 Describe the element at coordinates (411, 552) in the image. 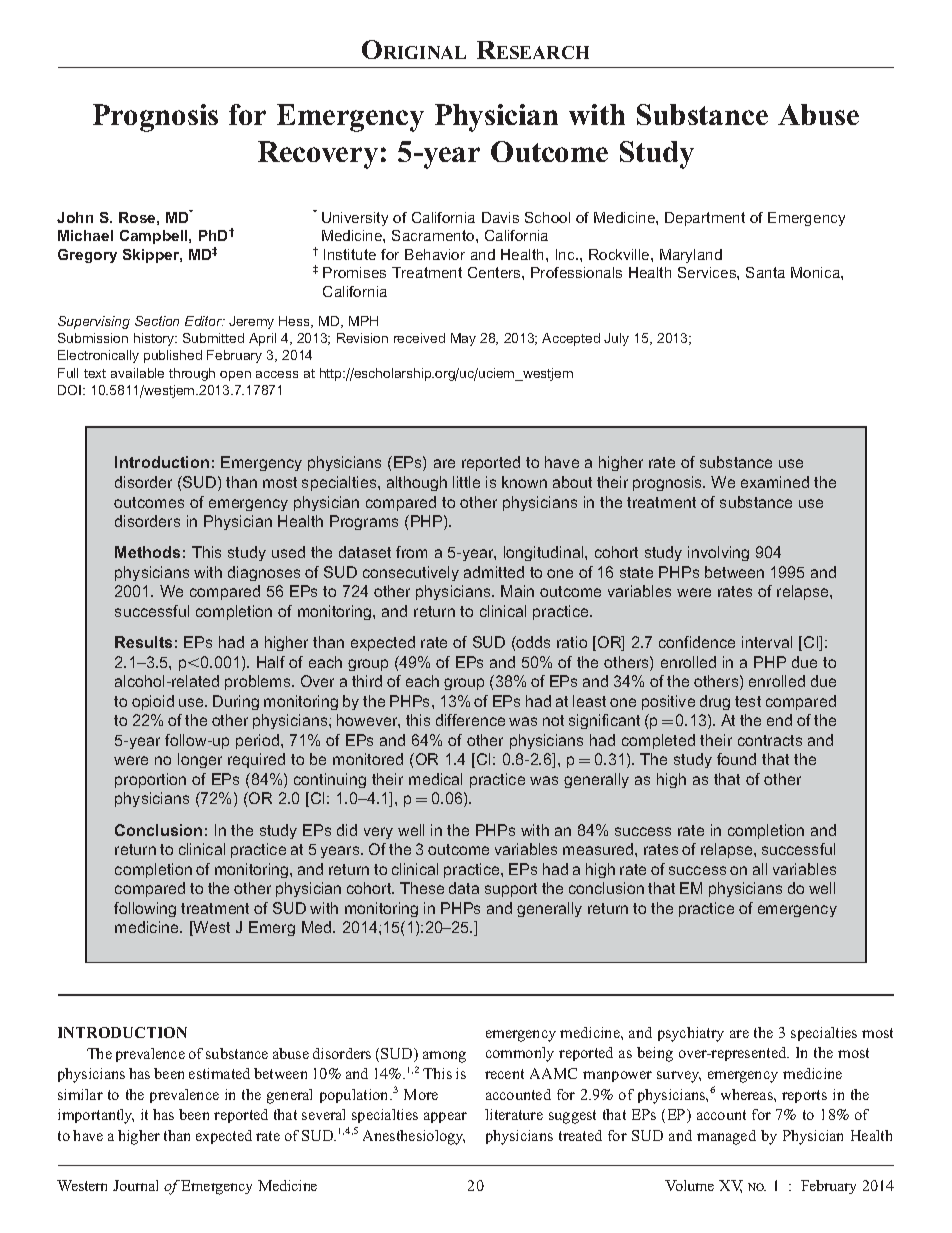

I see `from` at that location.
